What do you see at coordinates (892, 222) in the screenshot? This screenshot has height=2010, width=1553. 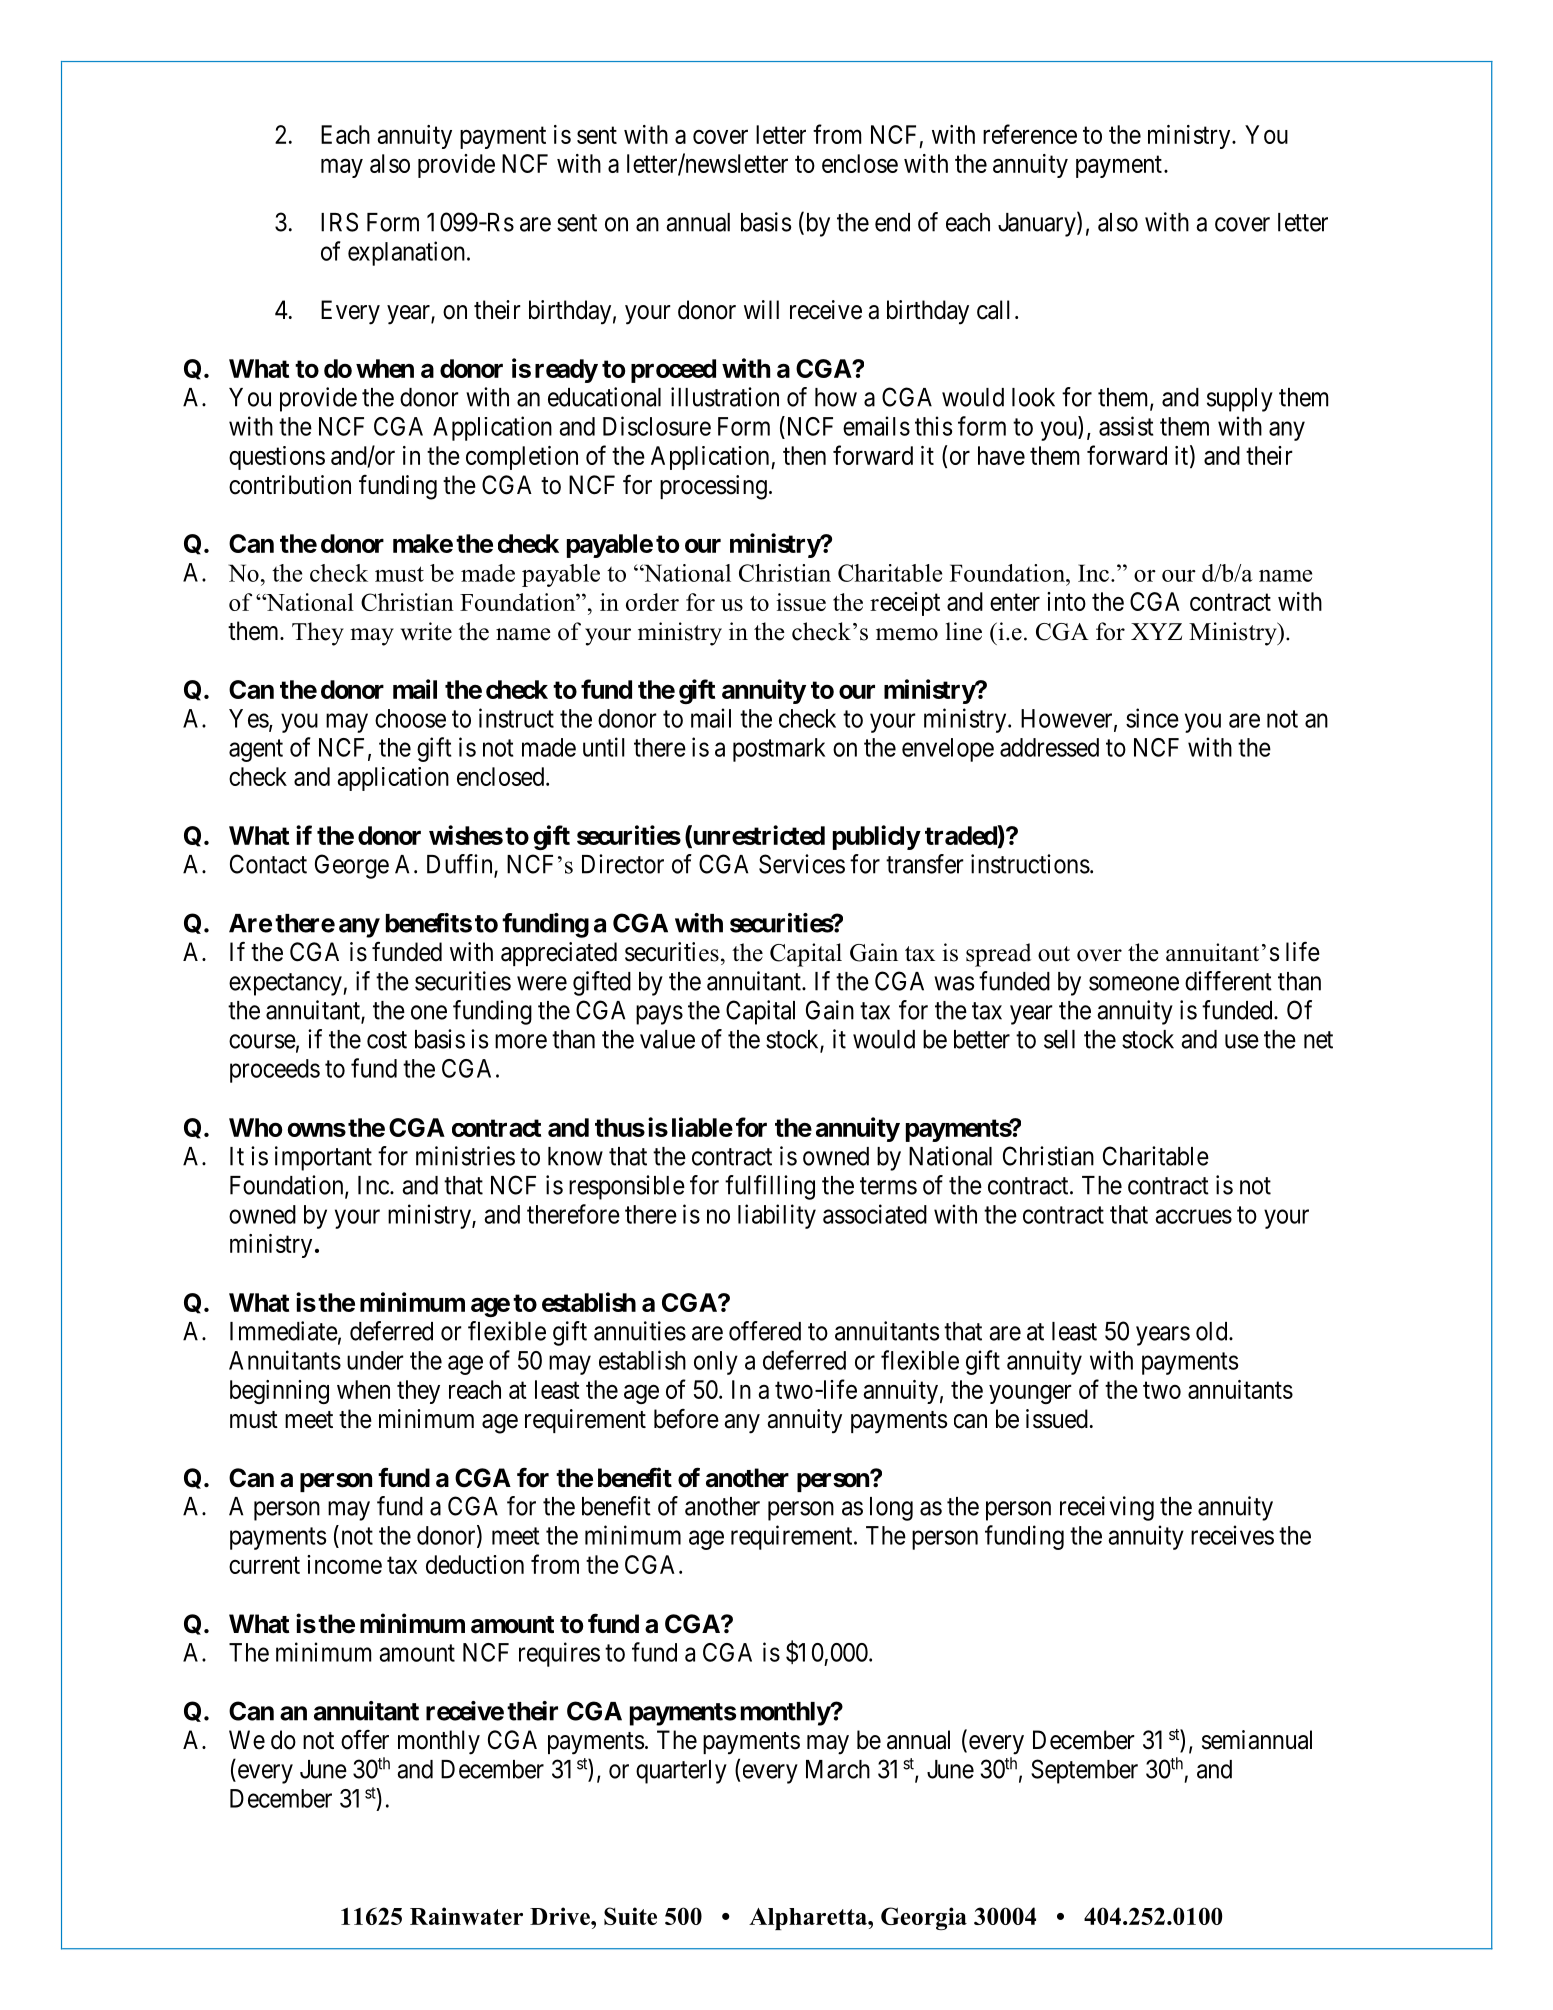 I see `end` at bounding box center [892, 222].
